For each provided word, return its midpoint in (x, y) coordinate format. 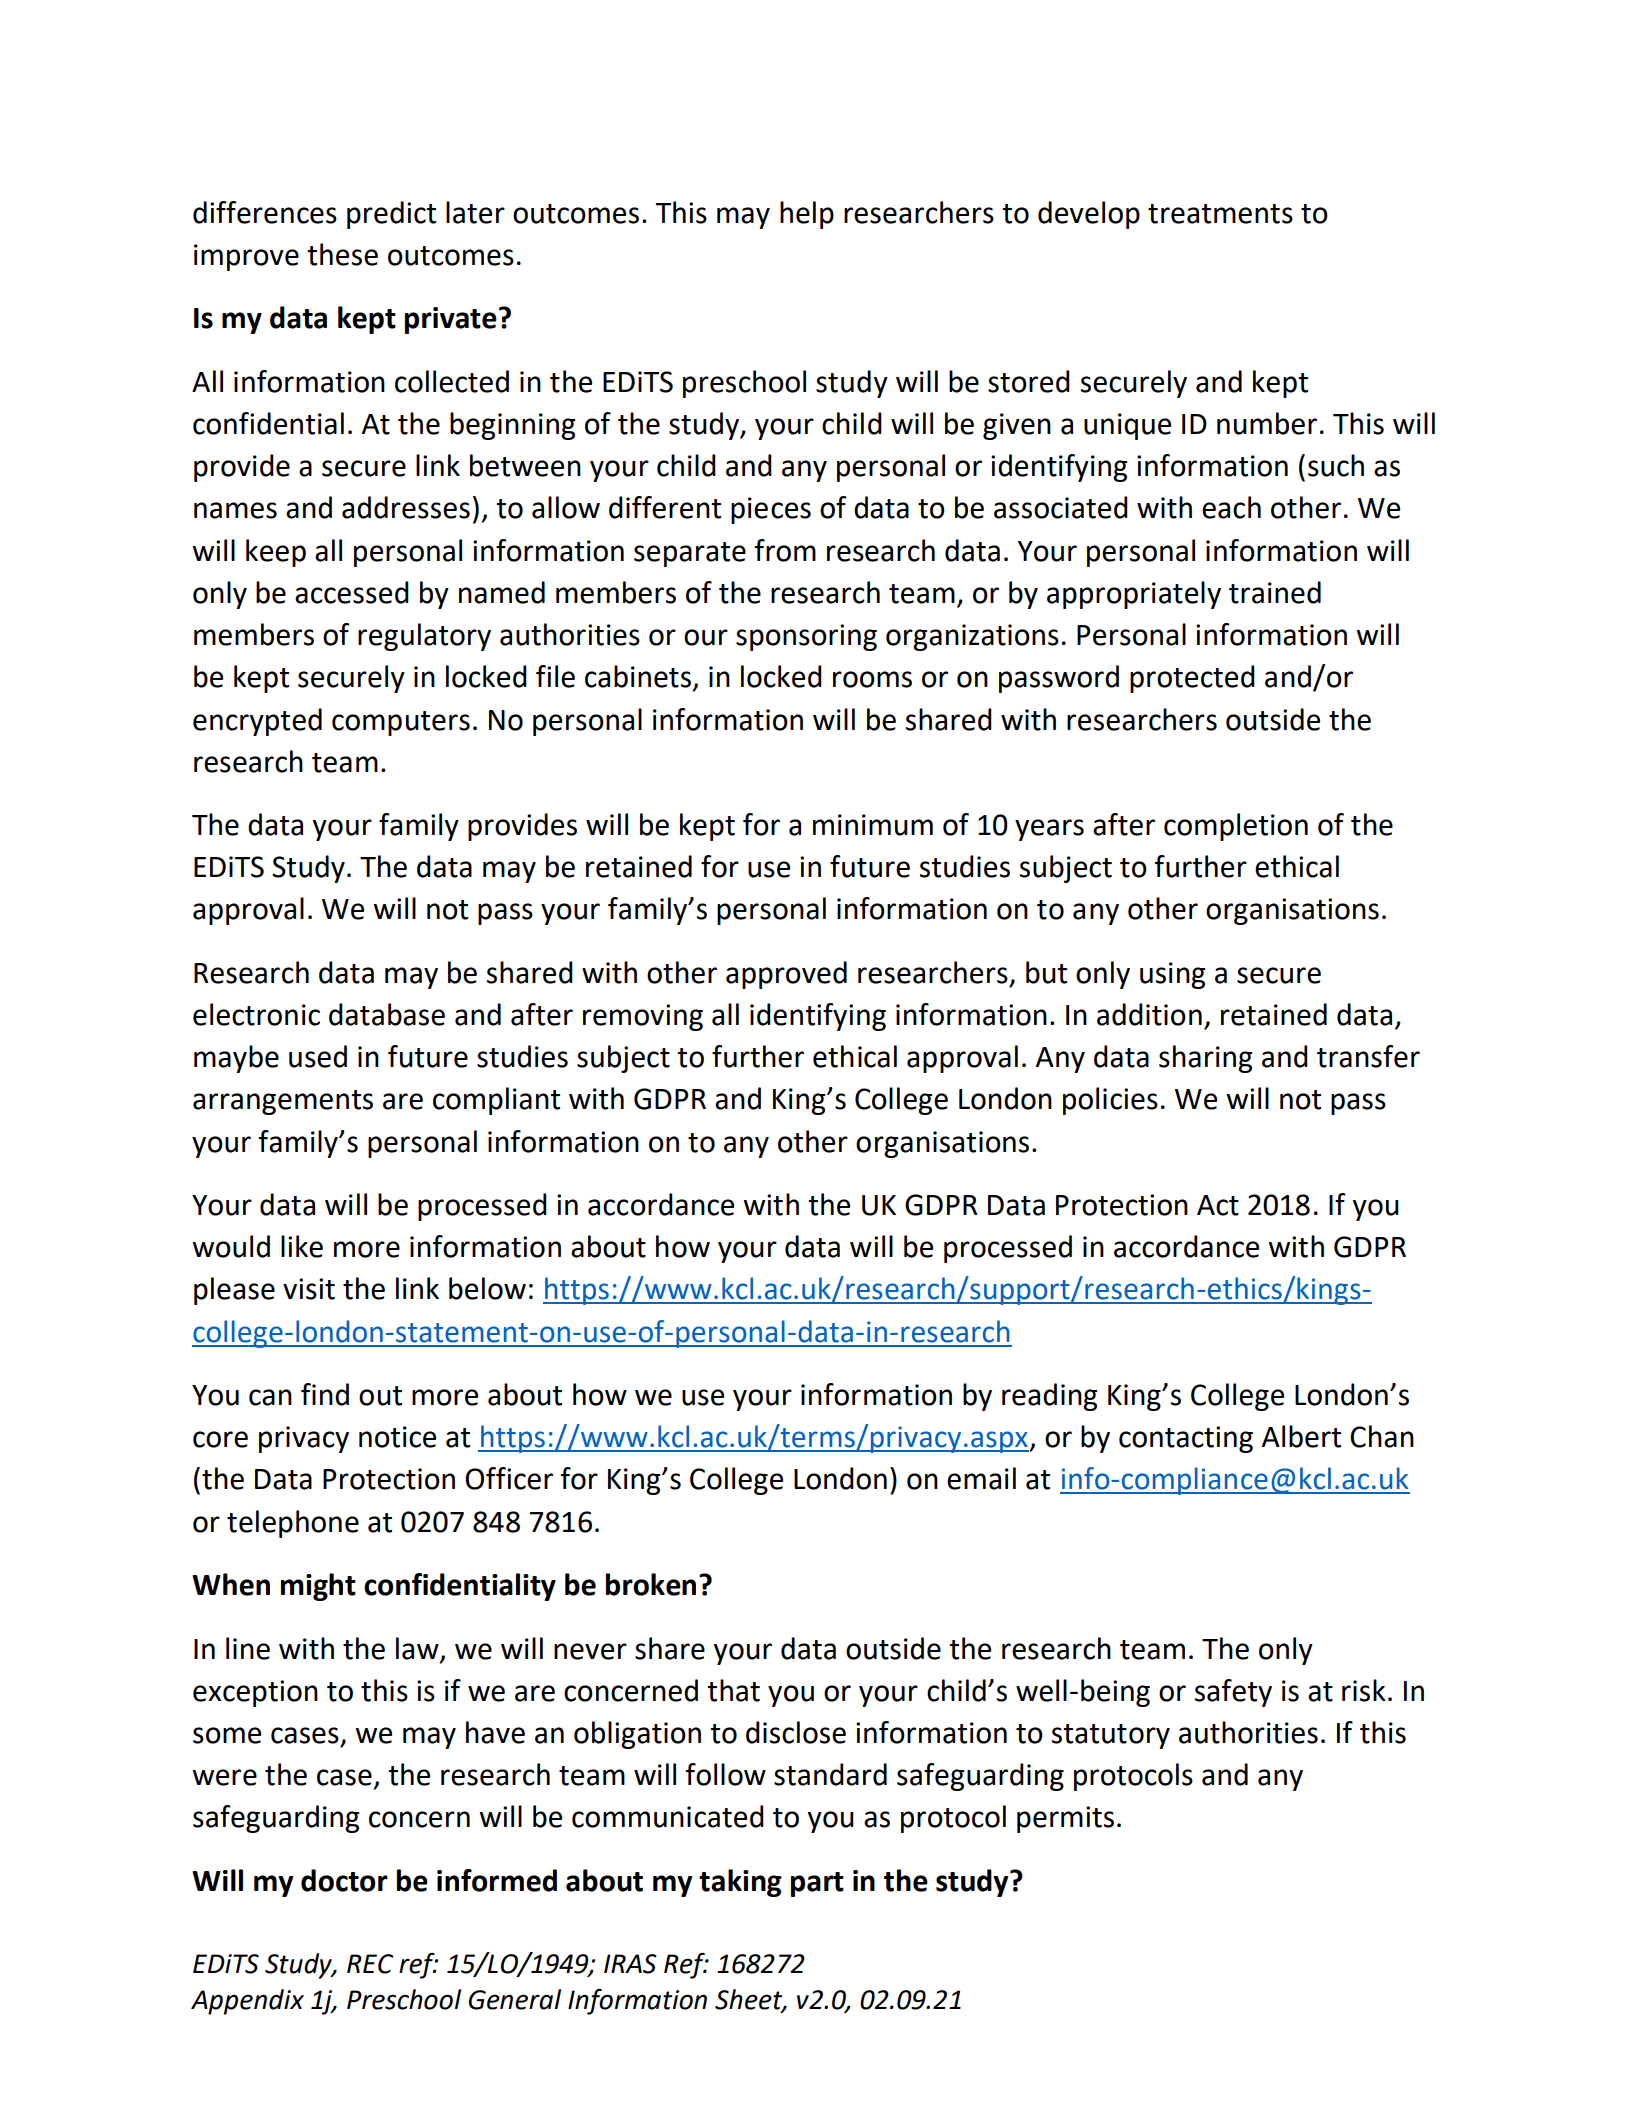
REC (370, 1964)
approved (786, 975)
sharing (1206, 1059)
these (342, 254)
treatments (1220, 214)
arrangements (283, 1102)
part (817, 1884)
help (807, 215)
